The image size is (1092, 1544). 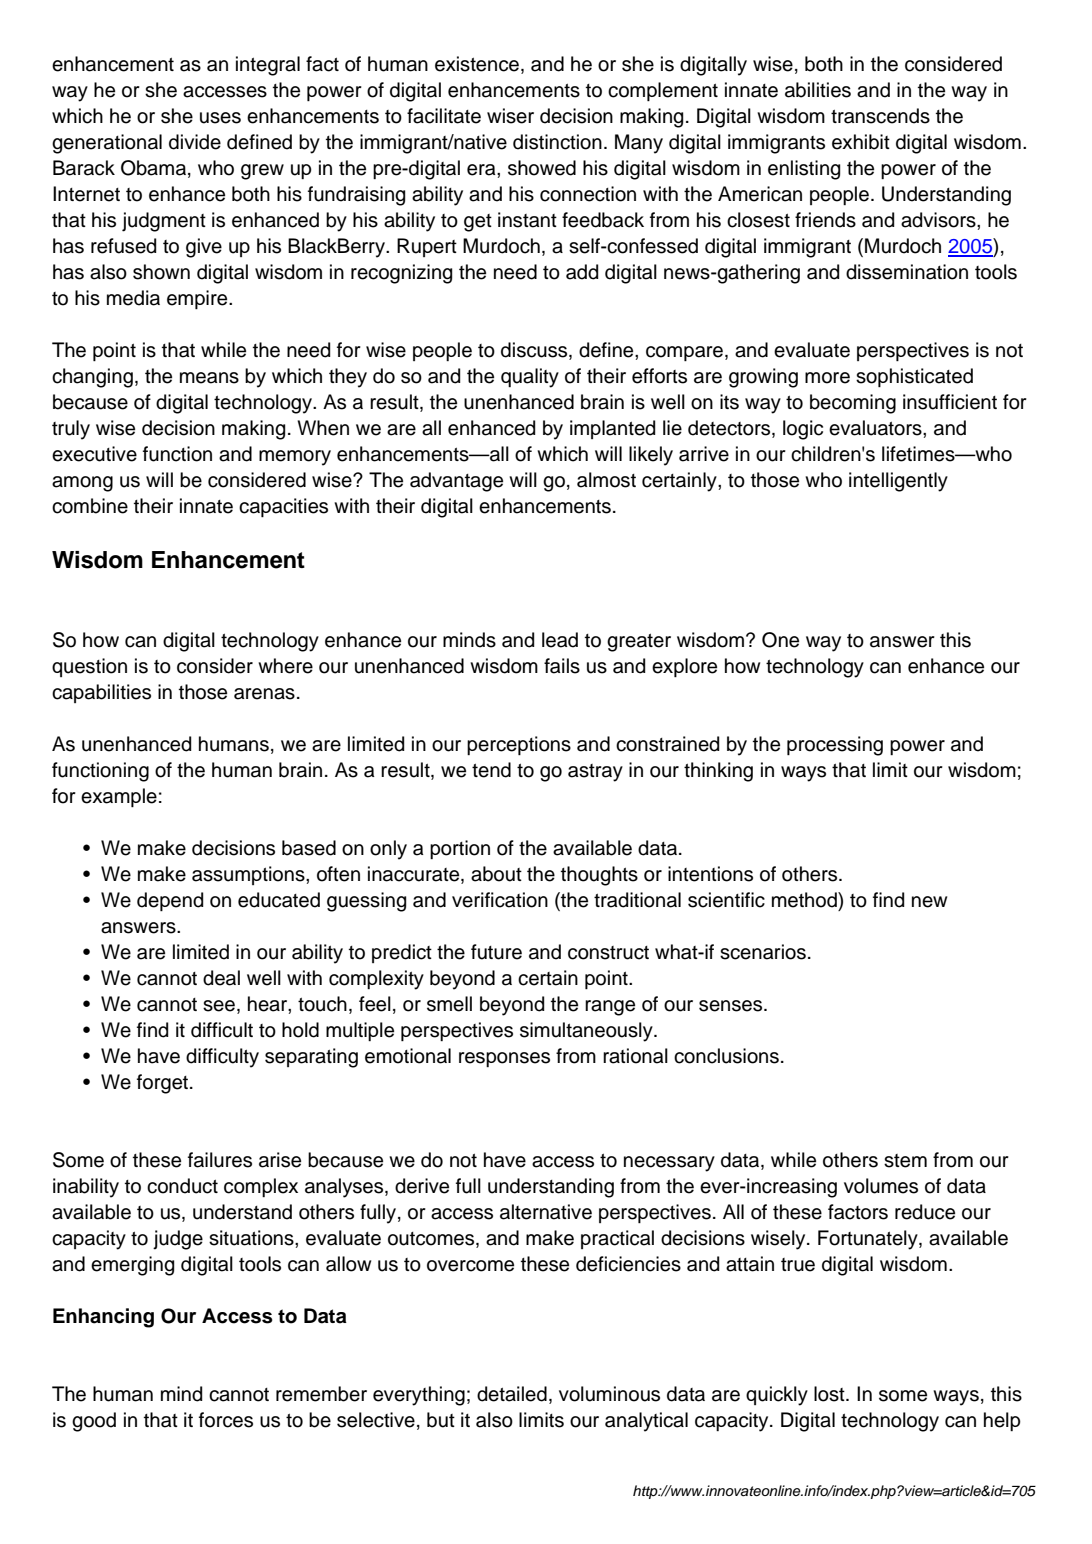 I want to click on transcends, so click(x=880, y=116).
